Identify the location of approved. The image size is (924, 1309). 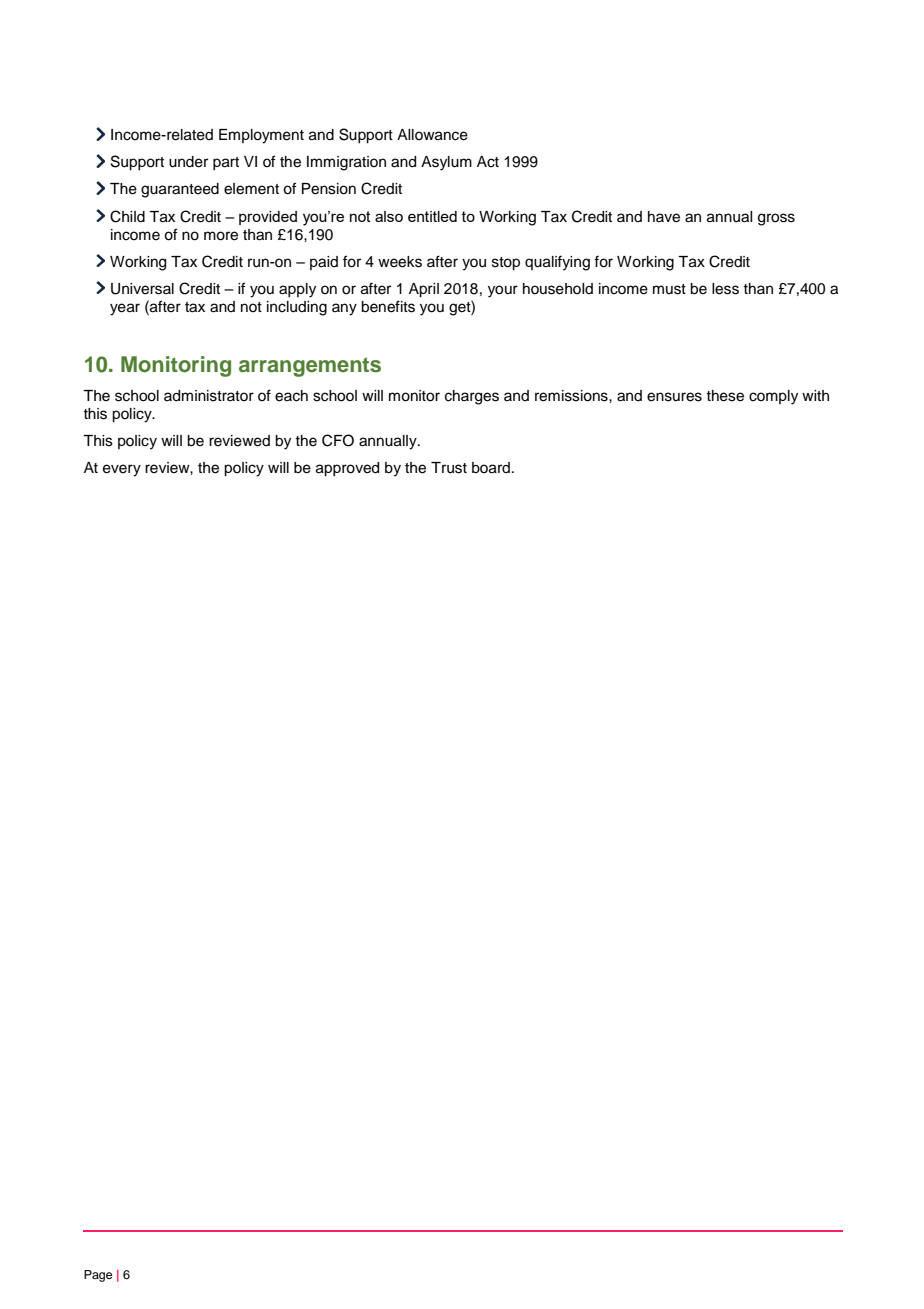
(347, 469).
